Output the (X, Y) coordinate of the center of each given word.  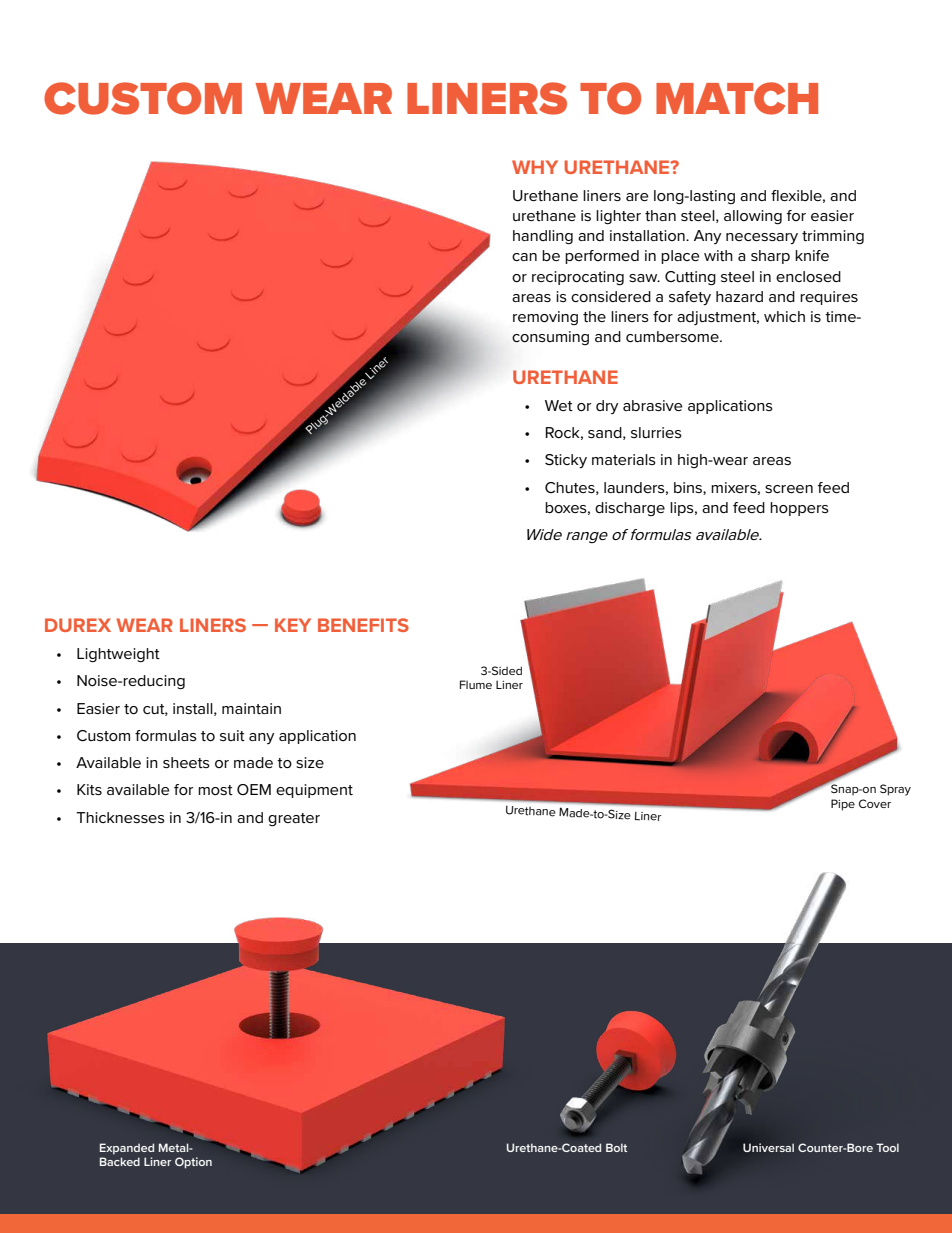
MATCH (737, 98)
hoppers (799, 509)
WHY (535, 167)
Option (193, 1163)
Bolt (616, 1147)
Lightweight (118, 655)
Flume (476, 684)
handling (543, 237)
